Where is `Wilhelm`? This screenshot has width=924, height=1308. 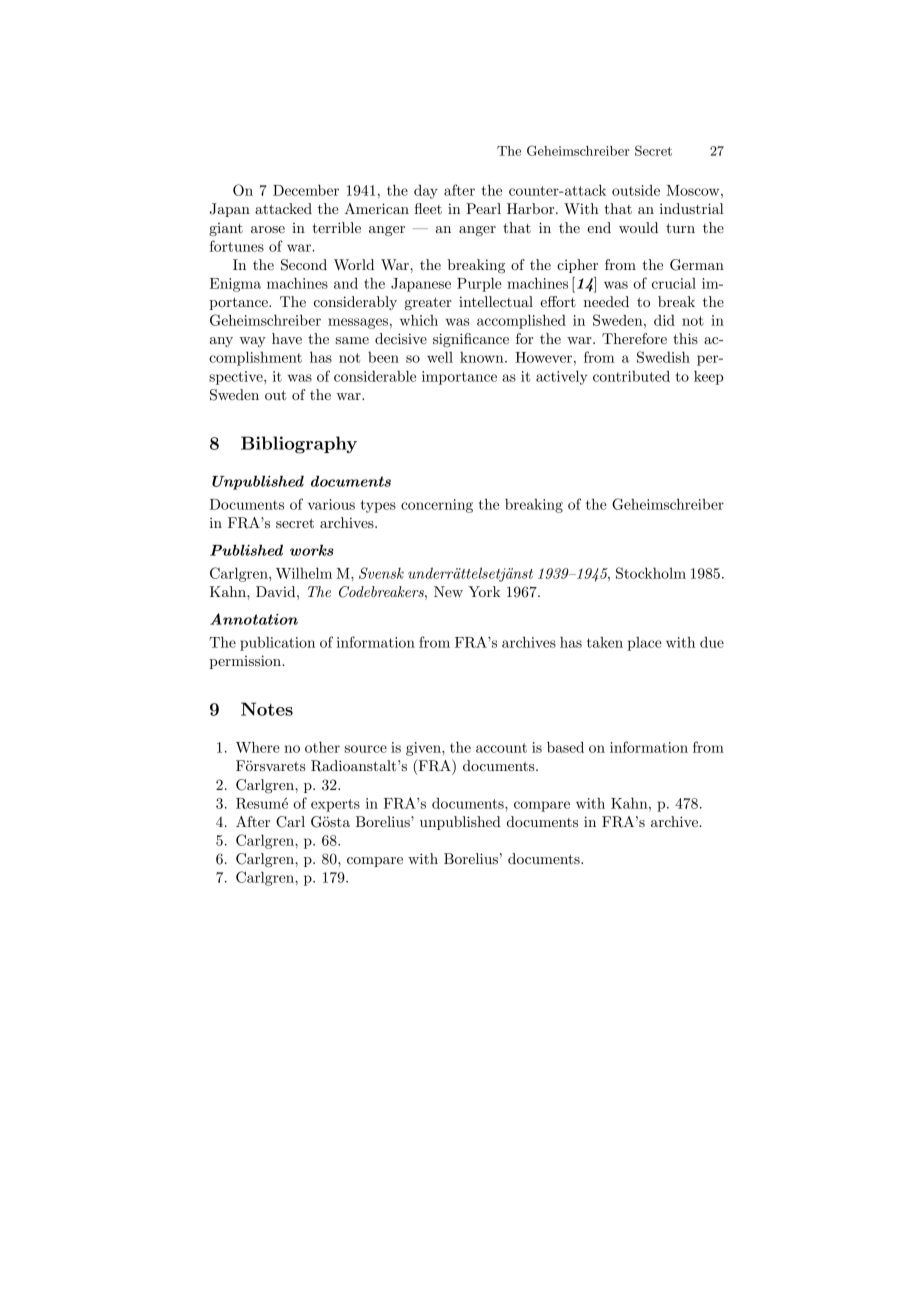 Wilhelm is located at coordinates (304, 573).
